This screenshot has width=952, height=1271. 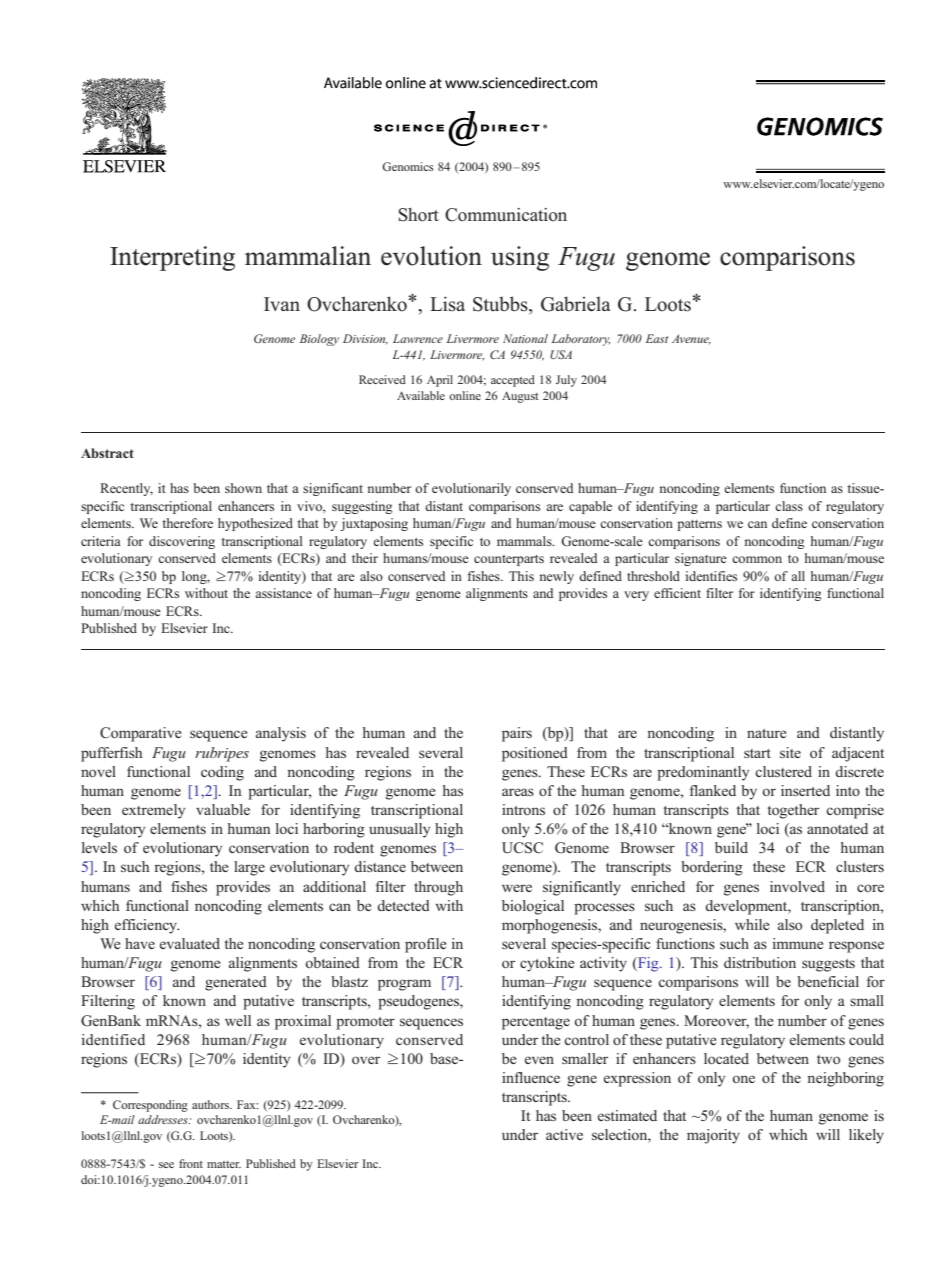 I want to click on Avenue, so click(x=691, y=339).
